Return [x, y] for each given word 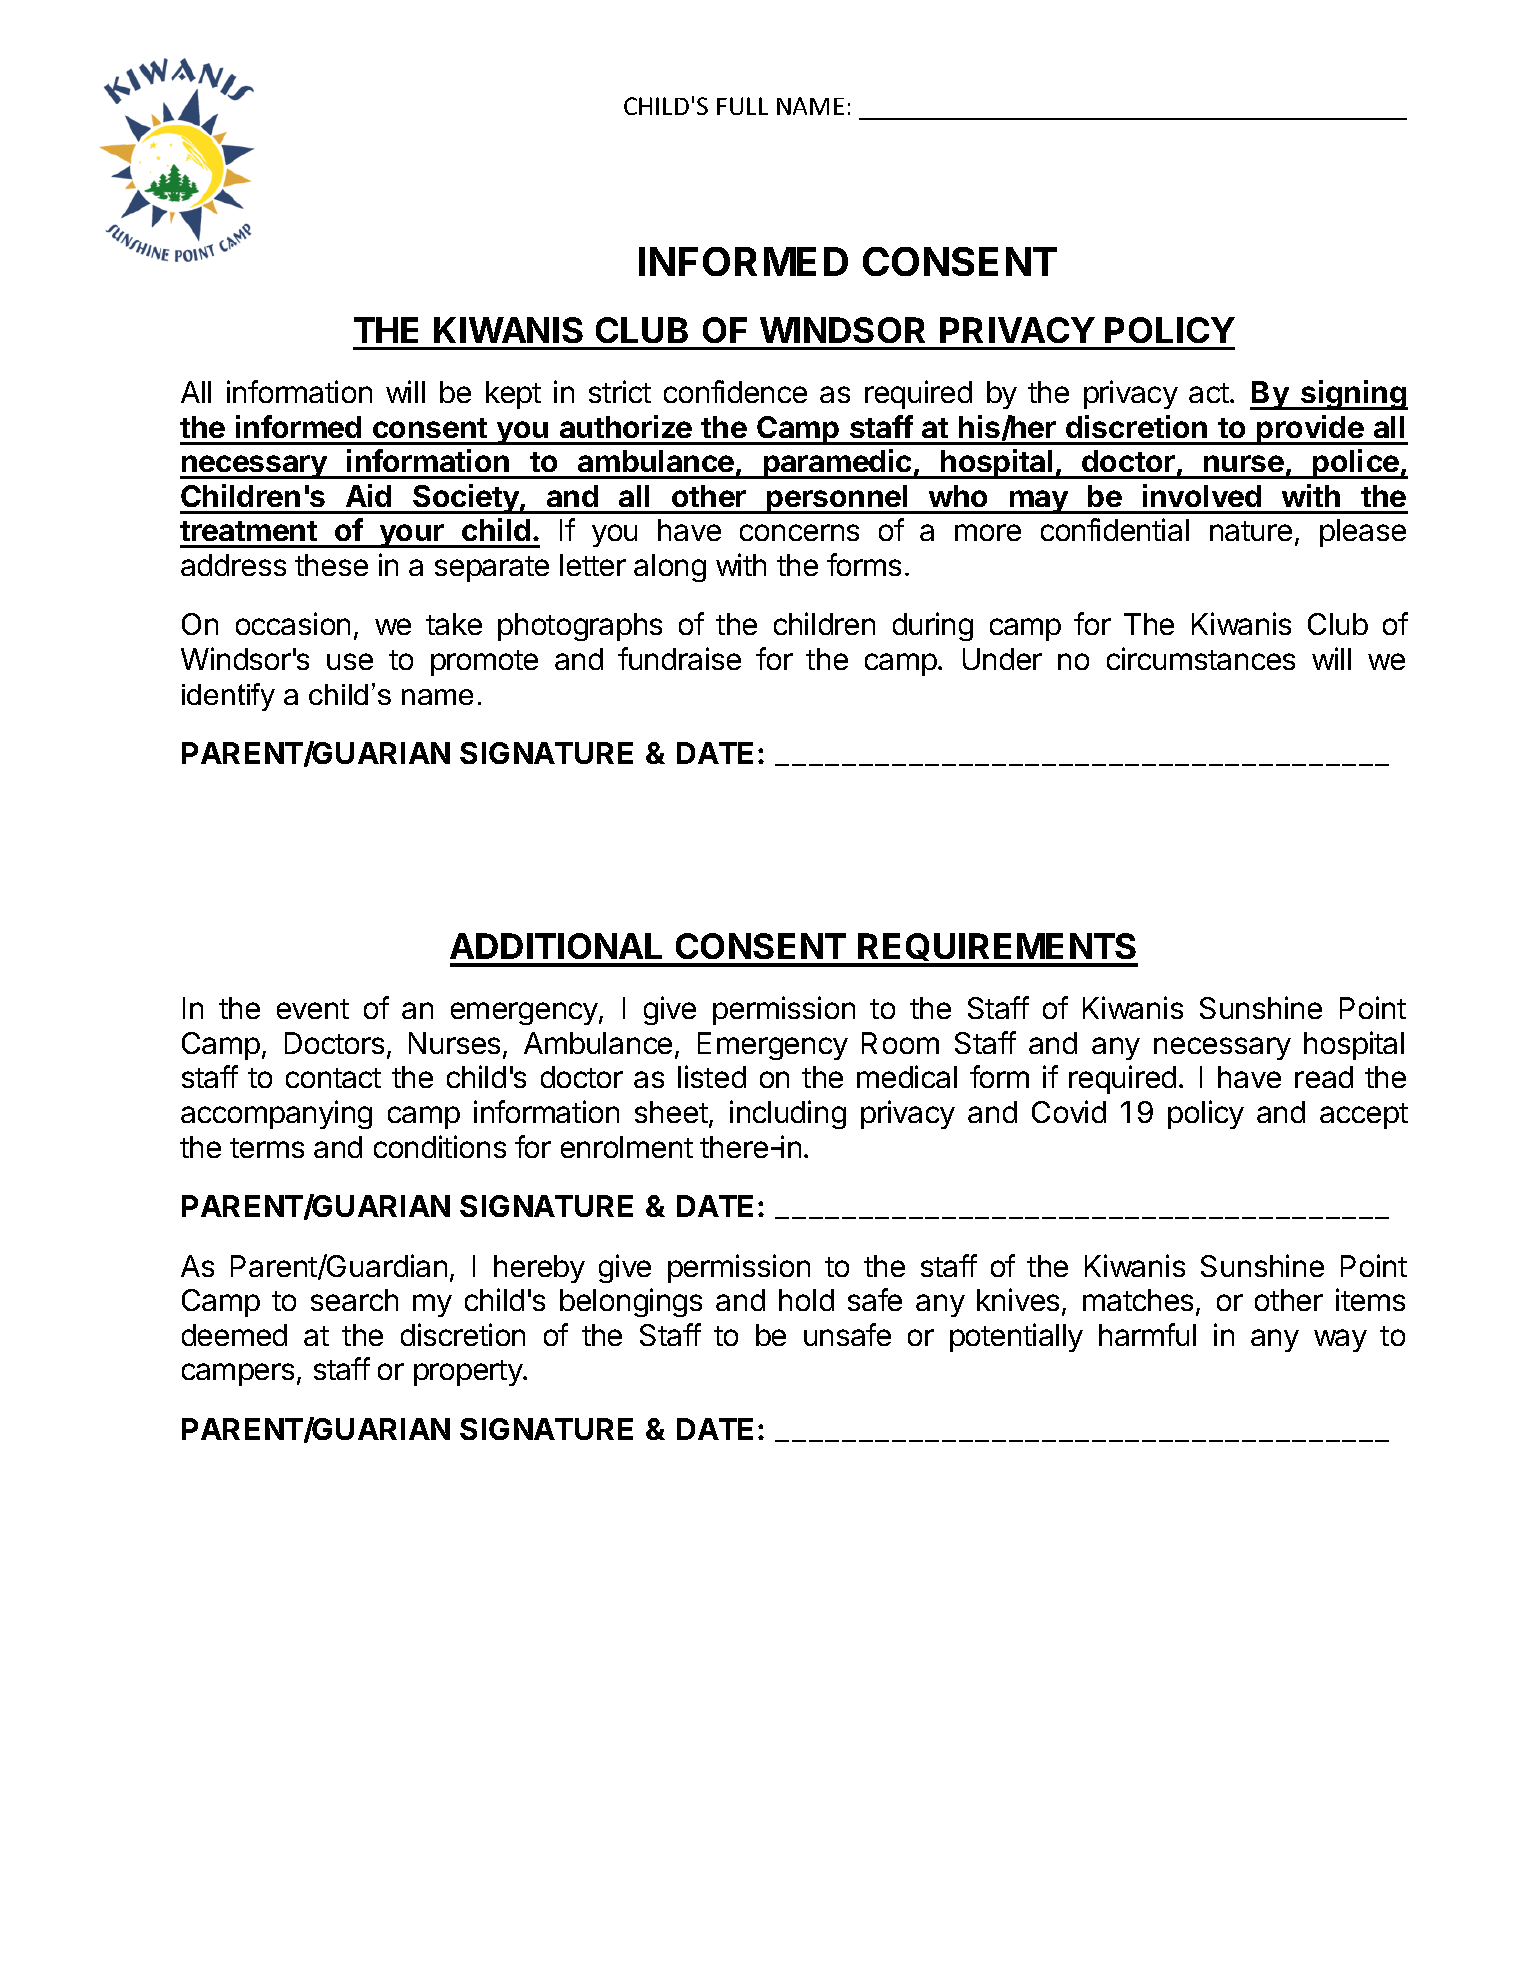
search [354, 1300]
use [350, 661]
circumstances [1201, 658]
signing [1353, 395]
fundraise [679, 658]
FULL [742, 106]
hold [806, 1300]
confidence [735, 391]
